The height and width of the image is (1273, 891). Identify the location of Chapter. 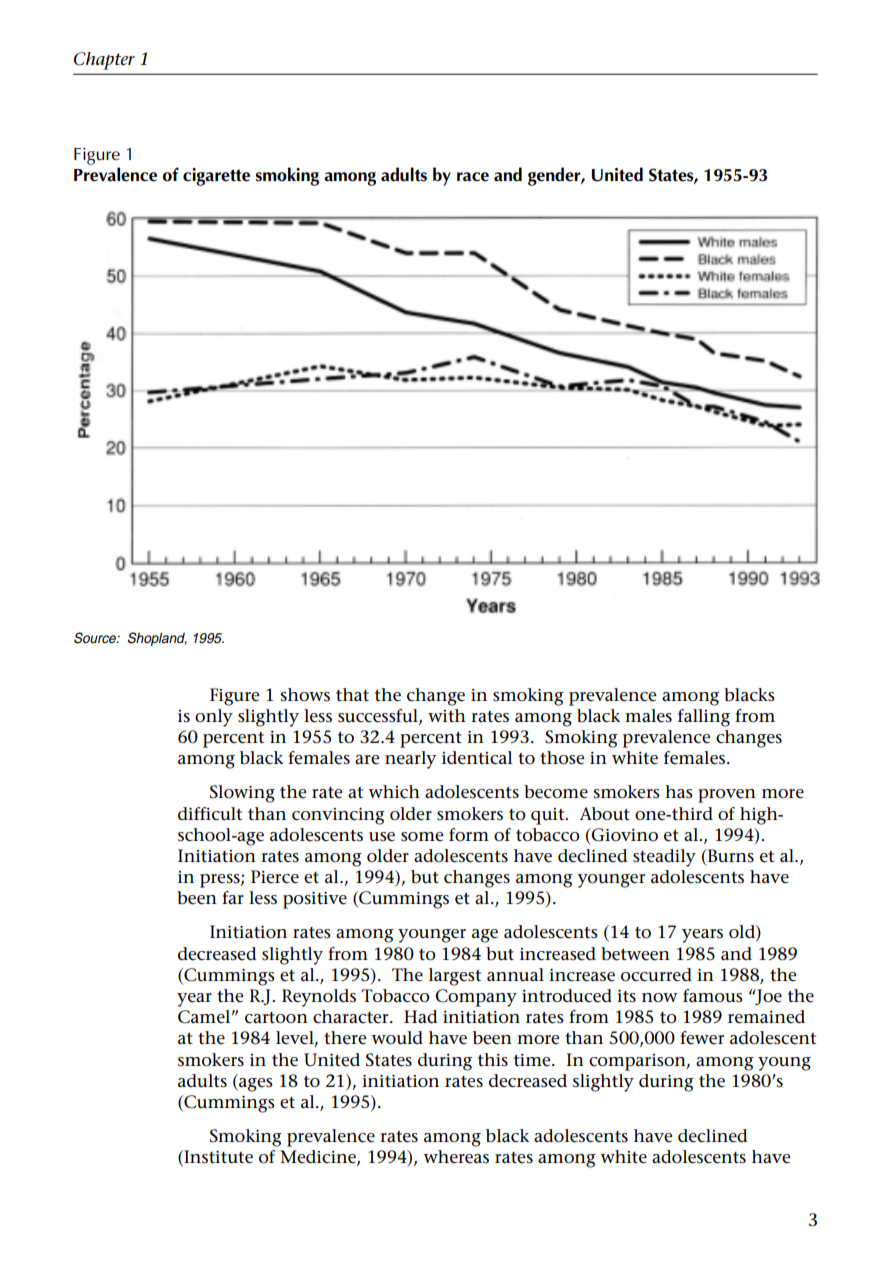
(104, 61).
